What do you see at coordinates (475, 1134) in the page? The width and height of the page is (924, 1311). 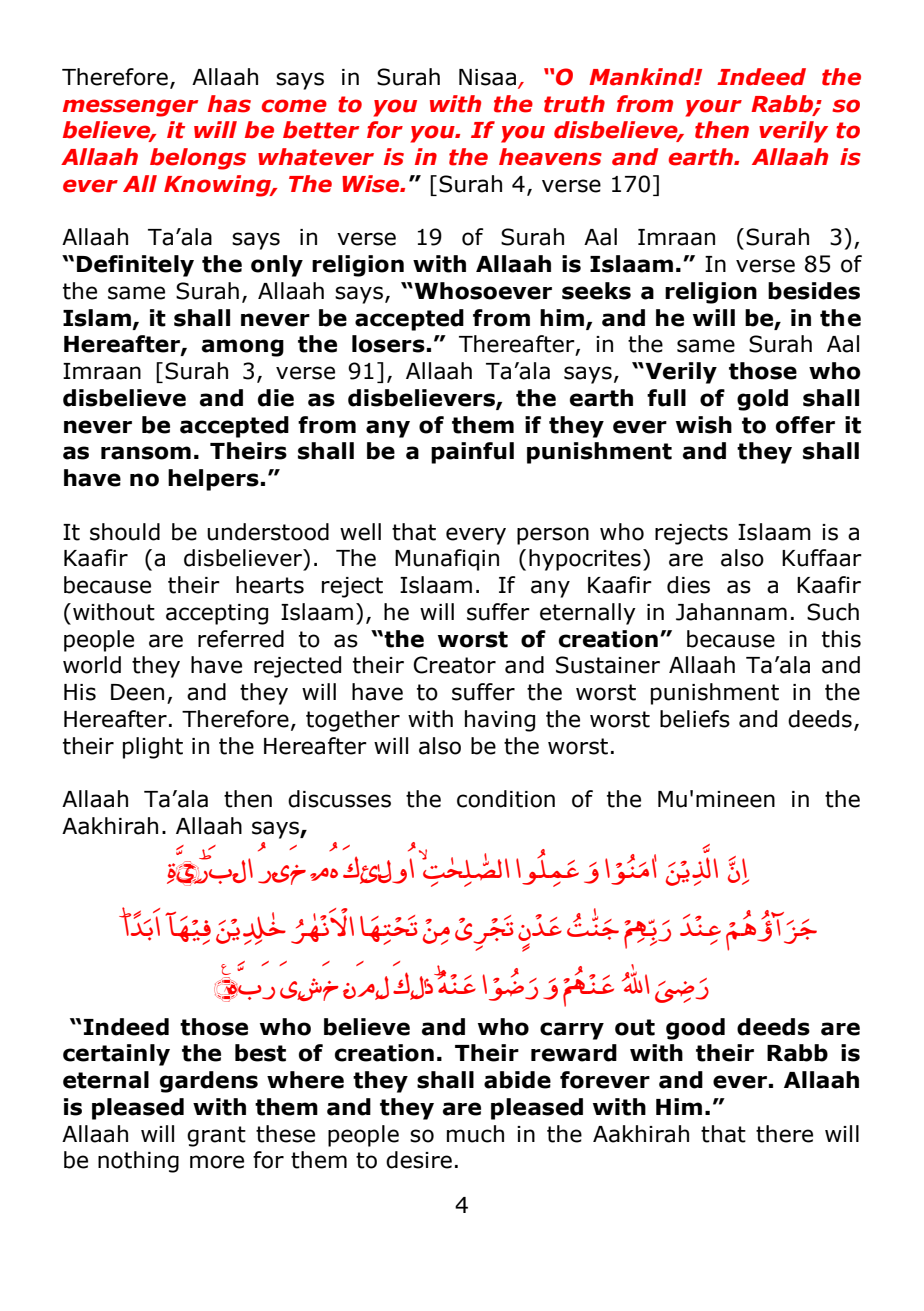 I see `much` at bounding box center [475, 1134].
